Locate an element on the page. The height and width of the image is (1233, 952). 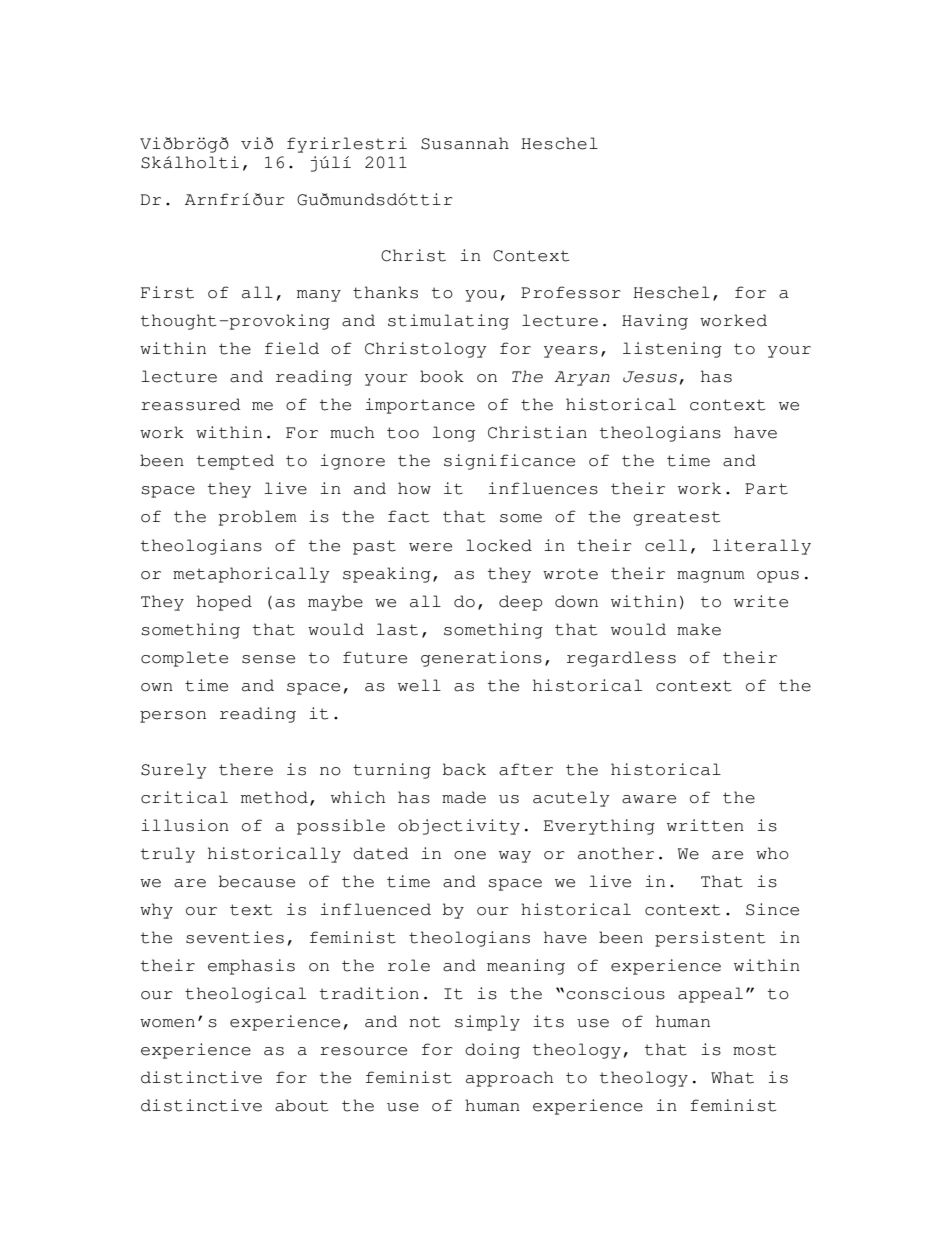
hoped is located at coordinates (224, 603).
